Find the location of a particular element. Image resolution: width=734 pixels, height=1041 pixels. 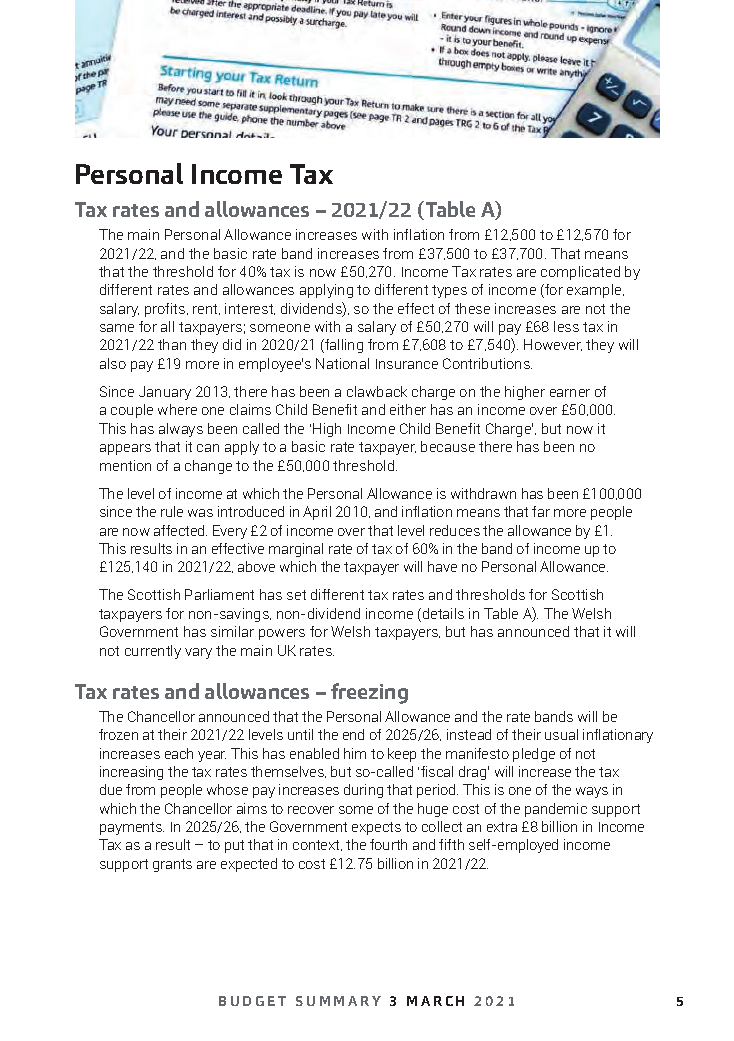

profits is located at coordinates (166, 310).
